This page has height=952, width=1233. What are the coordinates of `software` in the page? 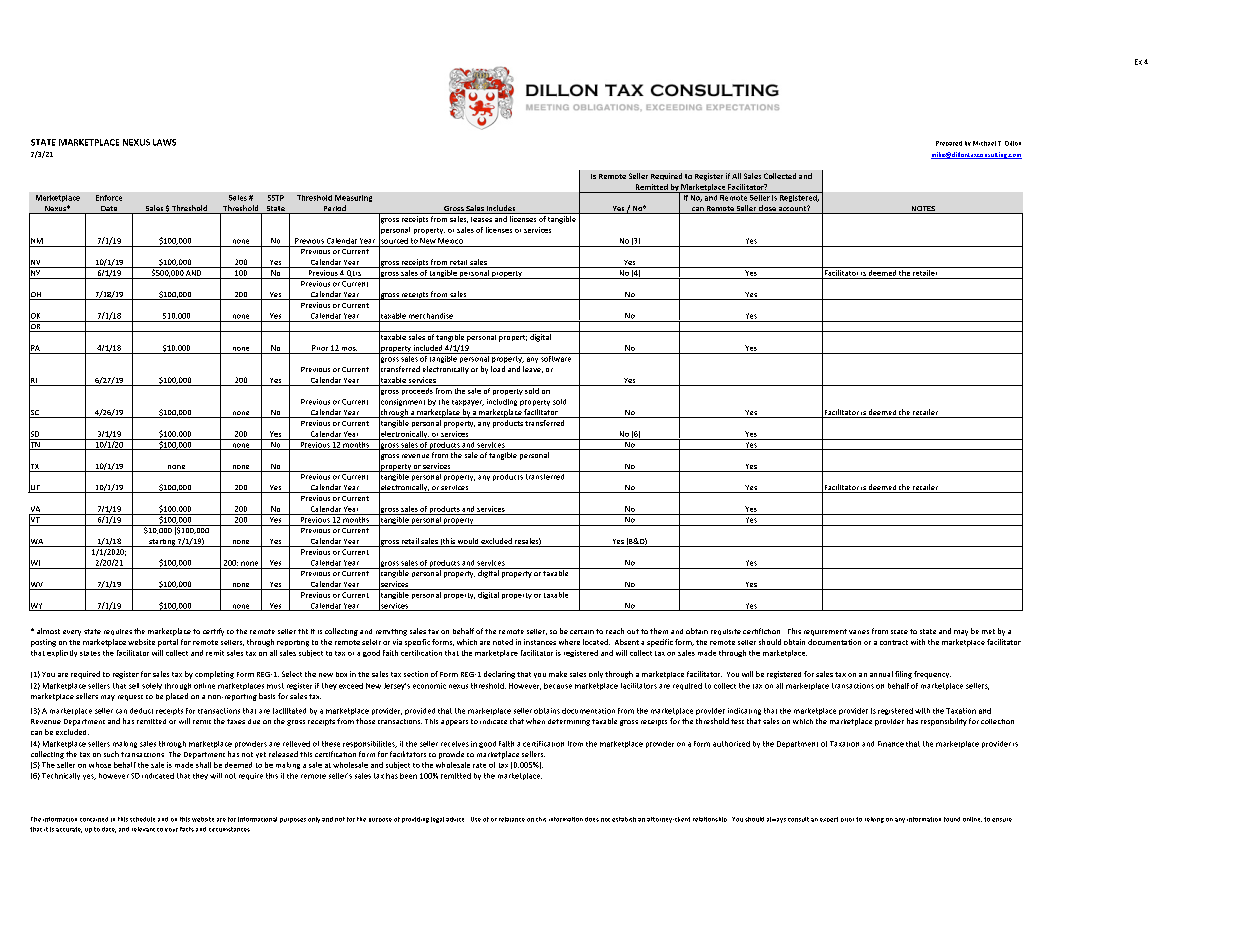 It's located at (556, 357).
